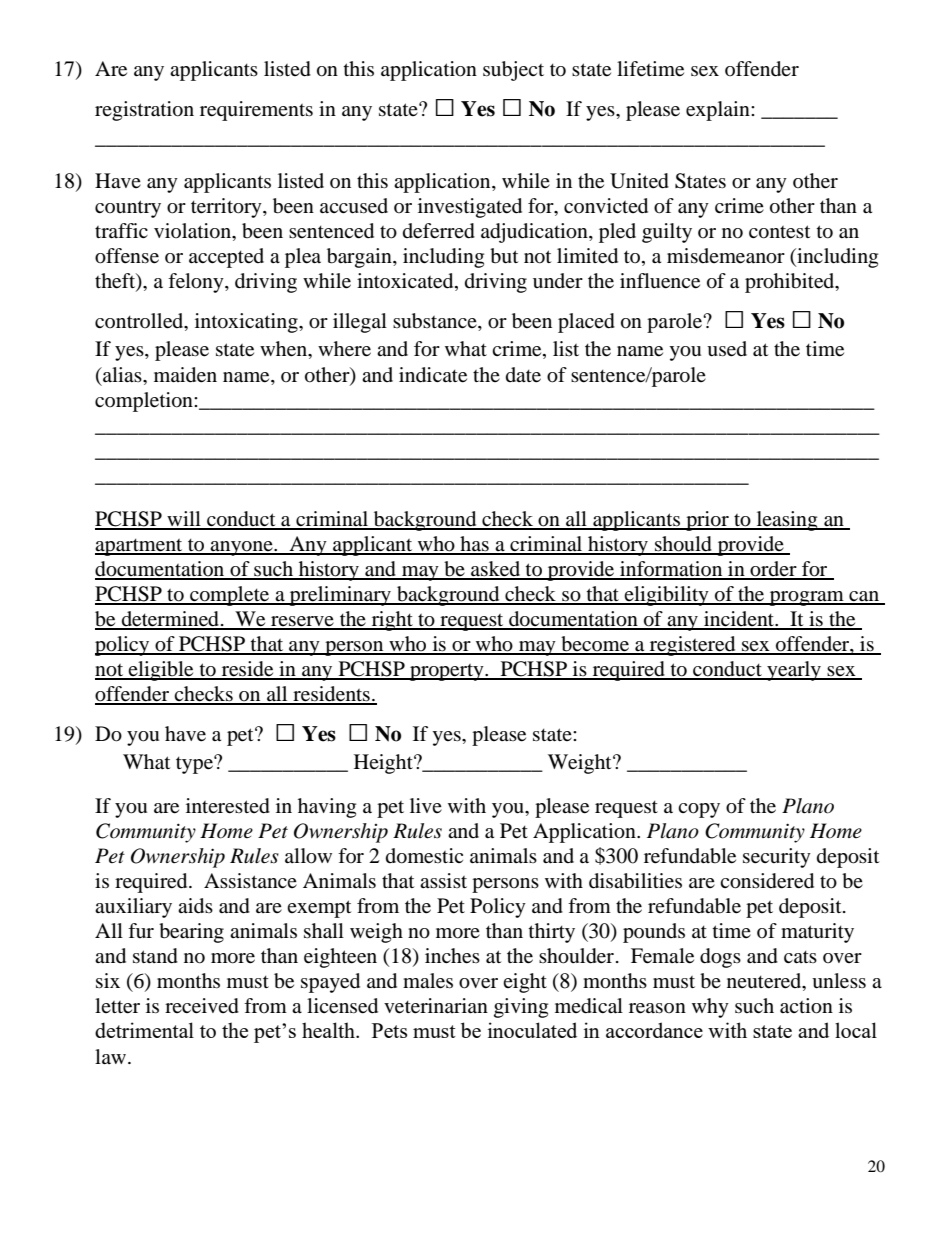 Image resolution: width=952 pixels, height=1233 pixels. What do you see at coordinates (228, 806) in the screenshot?
I see `interested` at bounding box center [228, 806].
